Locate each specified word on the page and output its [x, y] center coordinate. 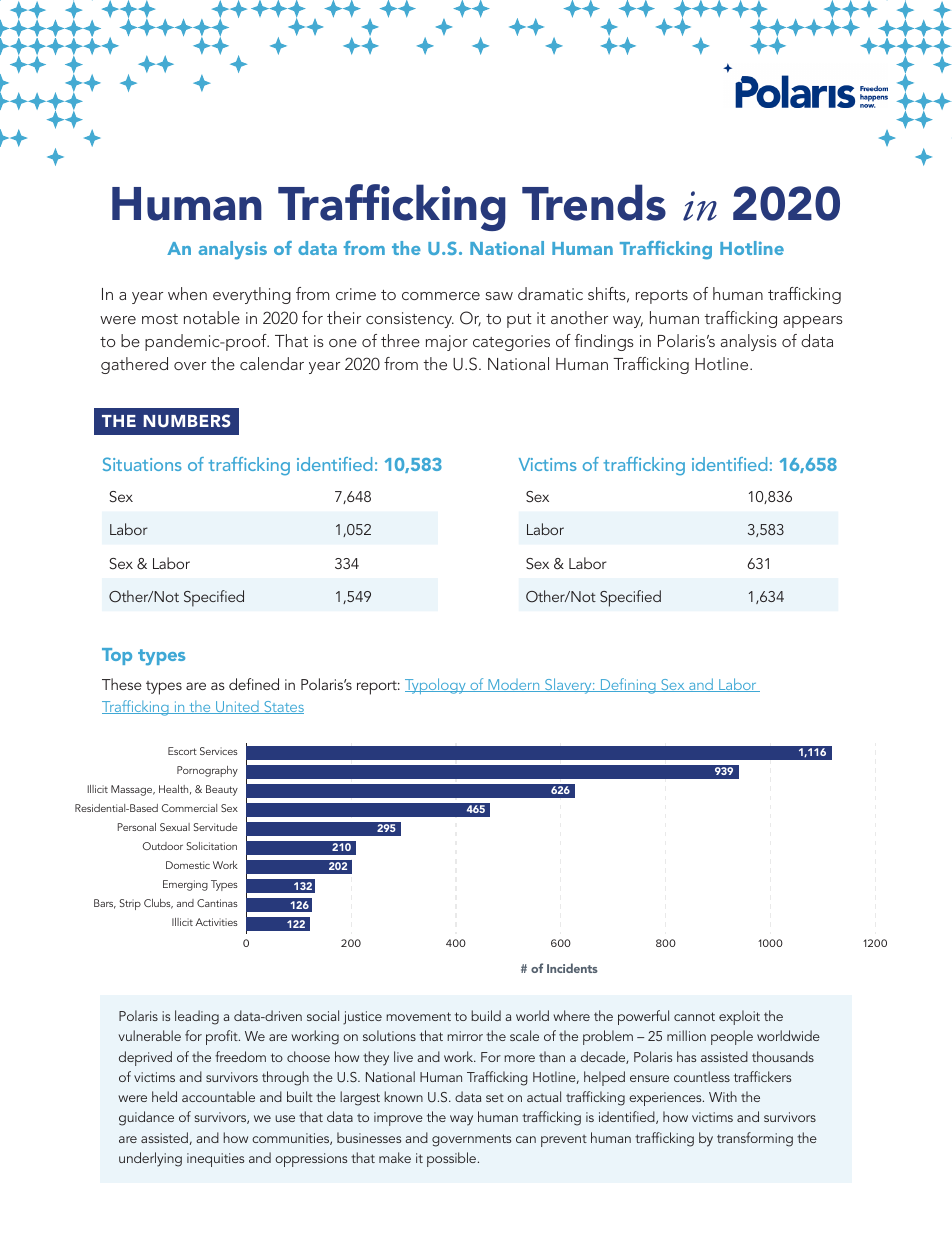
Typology [436, 686]
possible [453, 1159]
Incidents [572, 968]
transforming [755, 1139]
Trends [594, 202]
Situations [142, 464]
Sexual [175, 827]
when [187, 293]
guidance [146, 1118]
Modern [514, 685]
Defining [628, 686]
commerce [441, 296]
